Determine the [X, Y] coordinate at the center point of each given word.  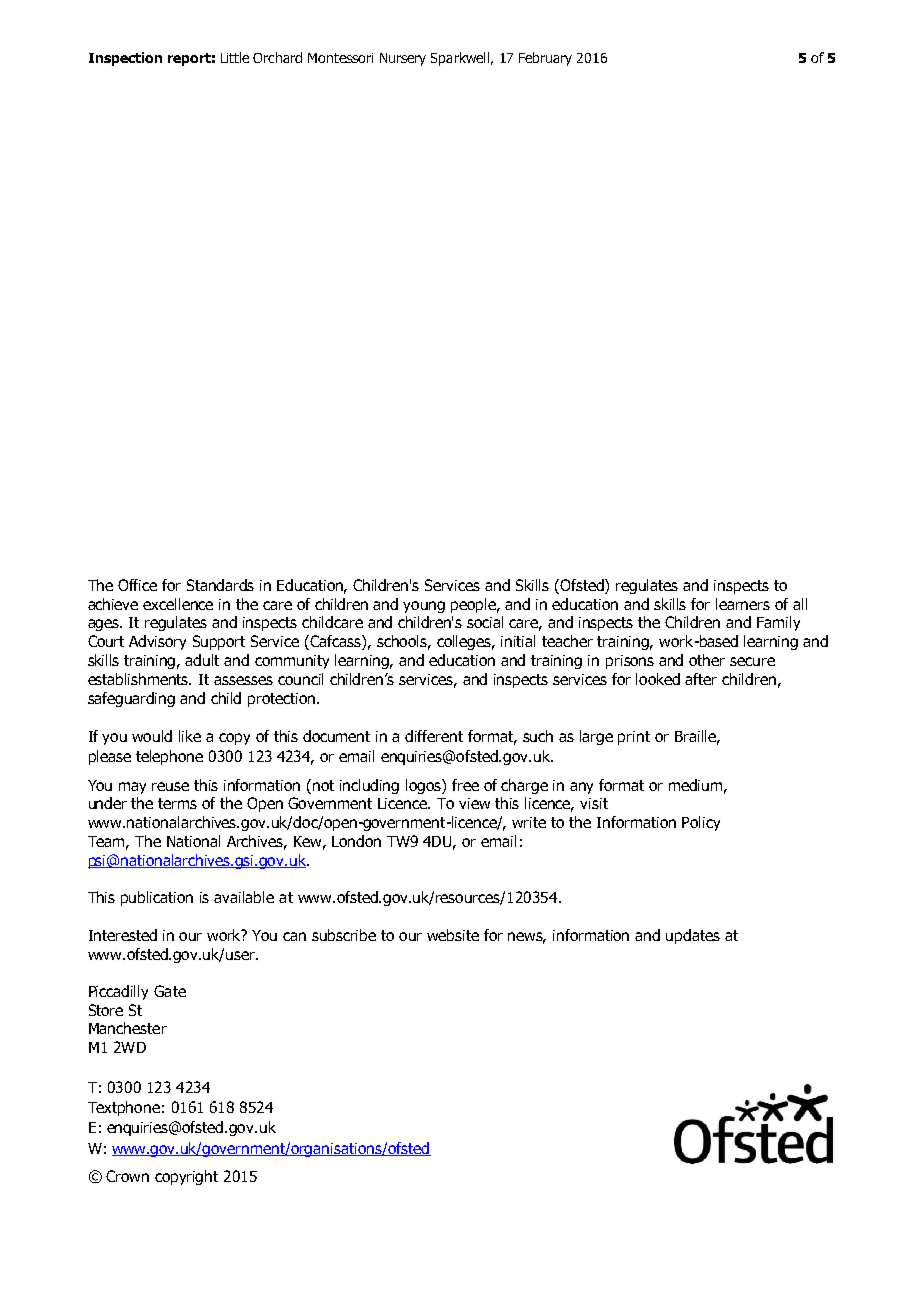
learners [743, 604]
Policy [701, 823]
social [485, 622]
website [453, 935]
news [527, 937]
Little [235, 57]
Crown [127, 1176]
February [545, 59]
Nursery [403, 59]
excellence [178, 604]
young [424, 607]
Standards [220, 585]
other [707, 660]
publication [157, 898]
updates [693, 936]
